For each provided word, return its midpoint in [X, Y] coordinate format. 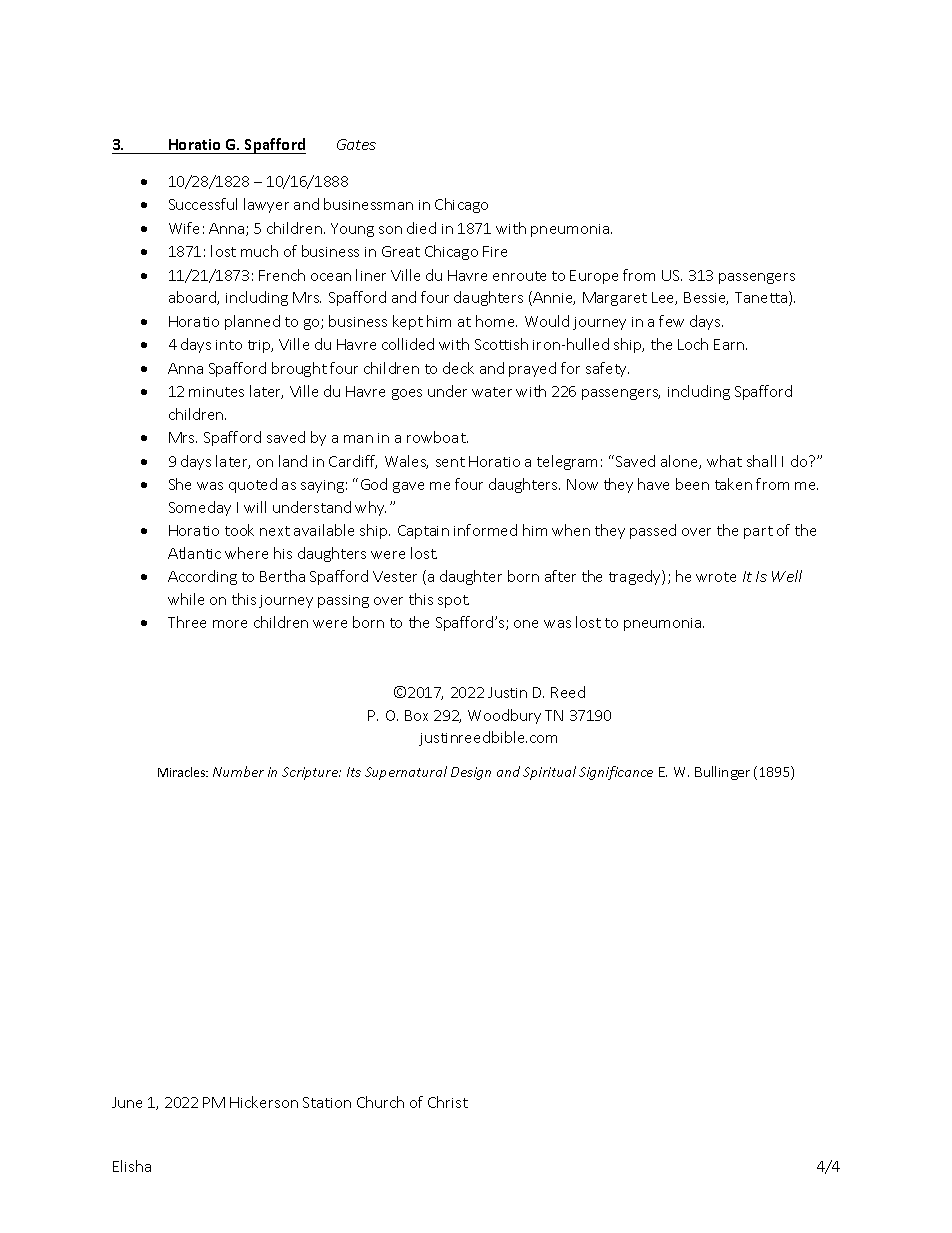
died [421, 228]
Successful [203, 204]
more [230, 624]
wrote [716, 577]
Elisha [132, 1166]
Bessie [706, 298]
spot [453, 601]
